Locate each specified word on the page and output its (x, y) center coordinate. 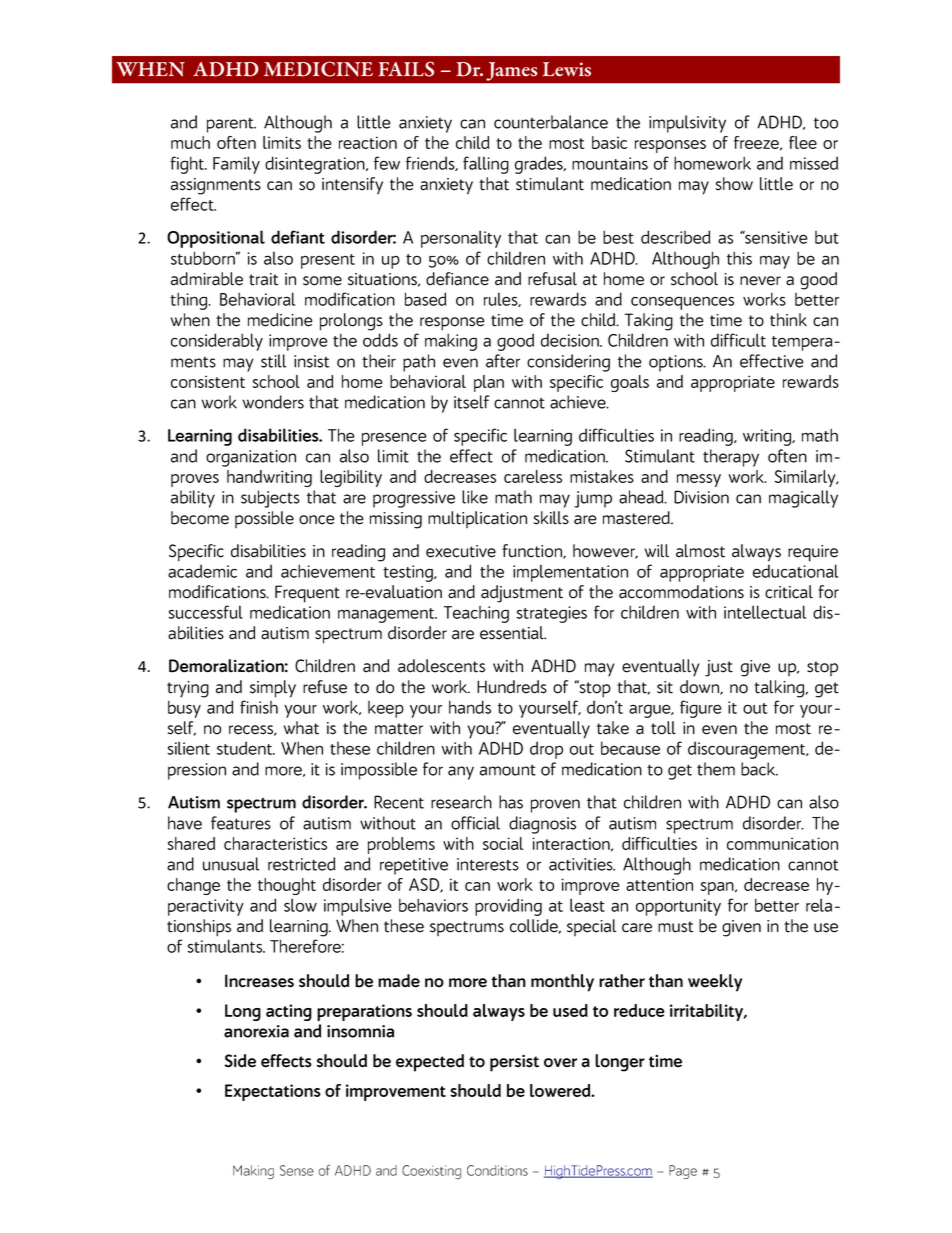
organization (251, 458)
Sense (297, 1170)
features (241, 823)
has (511, 802)
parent (231, 125)
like (475, 497)
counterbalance (551, 122)
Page (683, 1172)
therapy (731, 458)
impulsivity (687, 124)
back (759, 769)
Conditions (497, 1170)
